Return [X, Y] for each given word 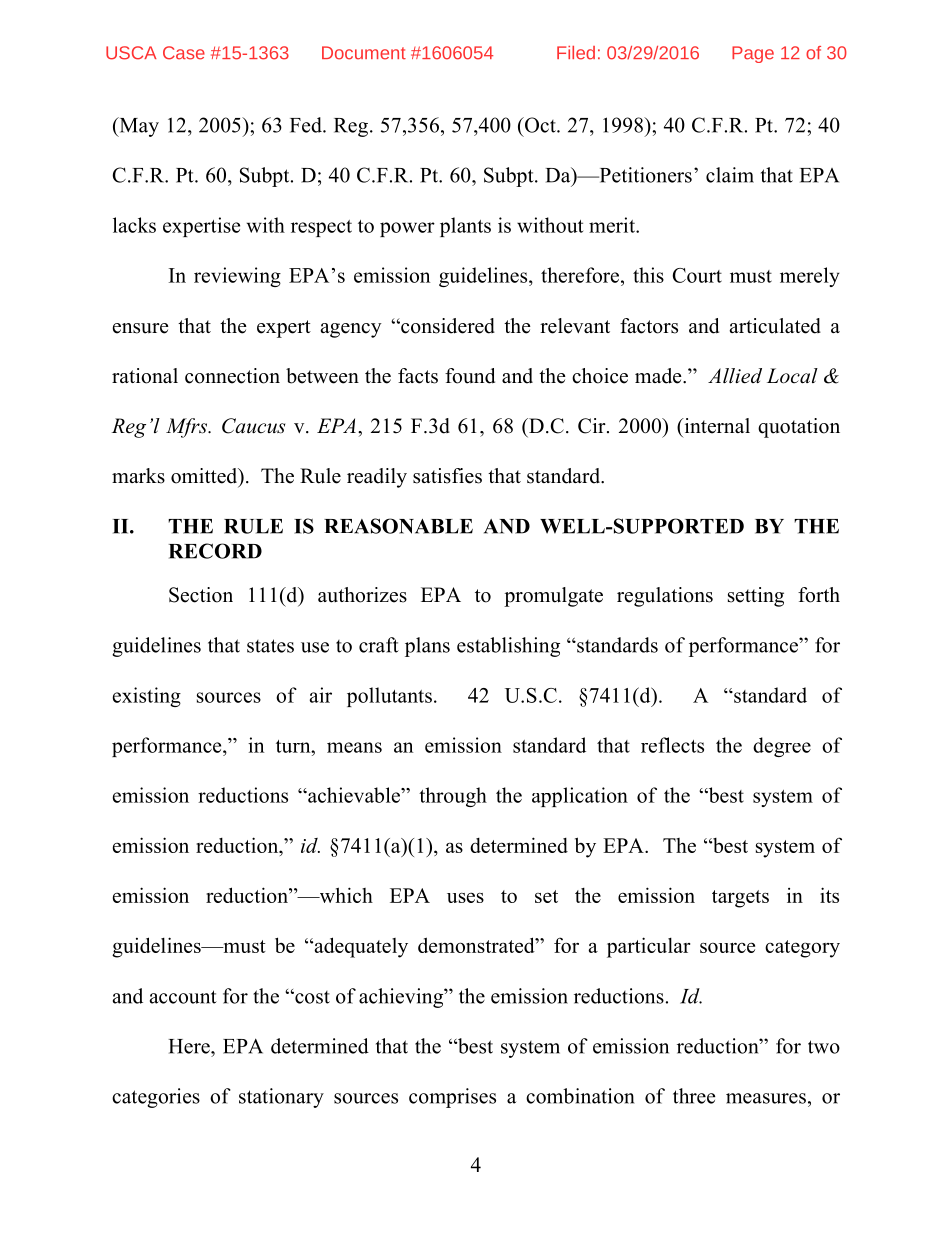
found [470, 376]
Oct [540, 125]
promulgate [553, 597]
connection [232, 376]
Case [184, 53]
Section [201, 595]
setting [756, 597]
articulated [775, 326]
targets [740, 899]
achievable [354, 795]
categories [156, 1098]
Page [753, 54]
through [453, 797]
